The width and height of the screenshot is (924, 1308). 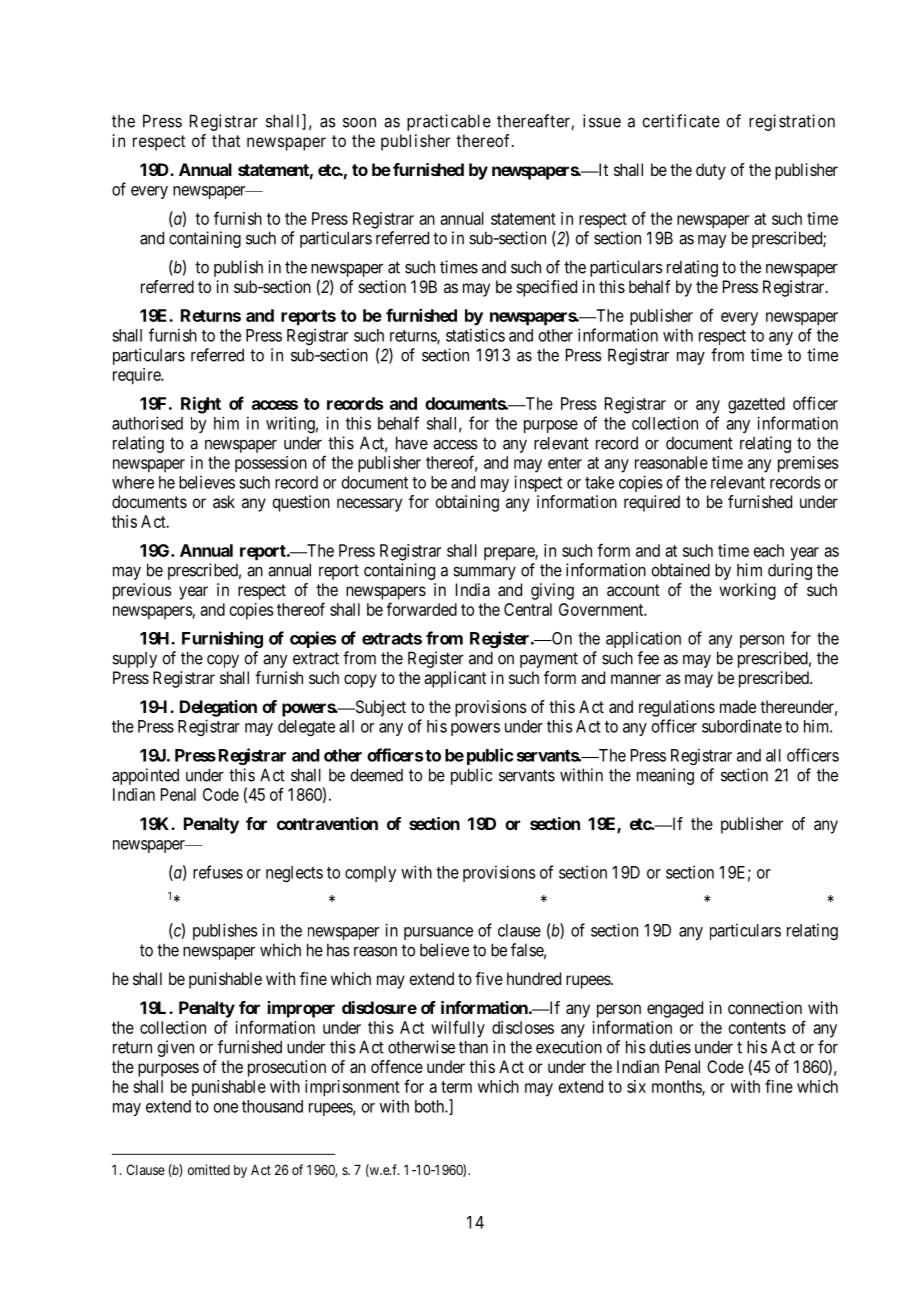 I want to click on term, so click(x=456, y=1087).
